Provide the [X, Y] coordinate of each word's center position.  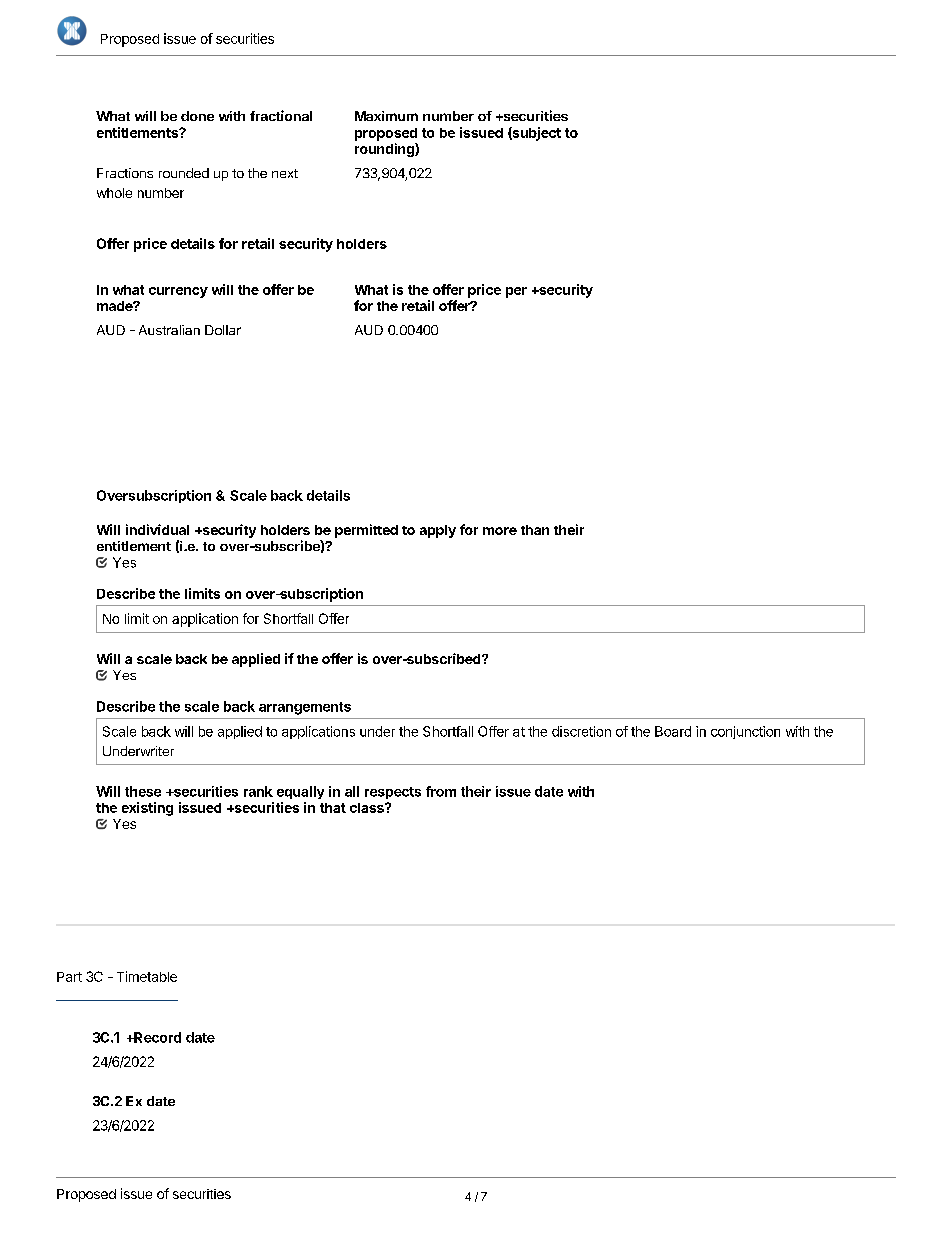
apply [438, 531]
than [535, 530]
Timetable [147, 976]
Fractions [125, 173]
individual [157, 529]
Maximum [386, 116]
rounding [385, 150]
